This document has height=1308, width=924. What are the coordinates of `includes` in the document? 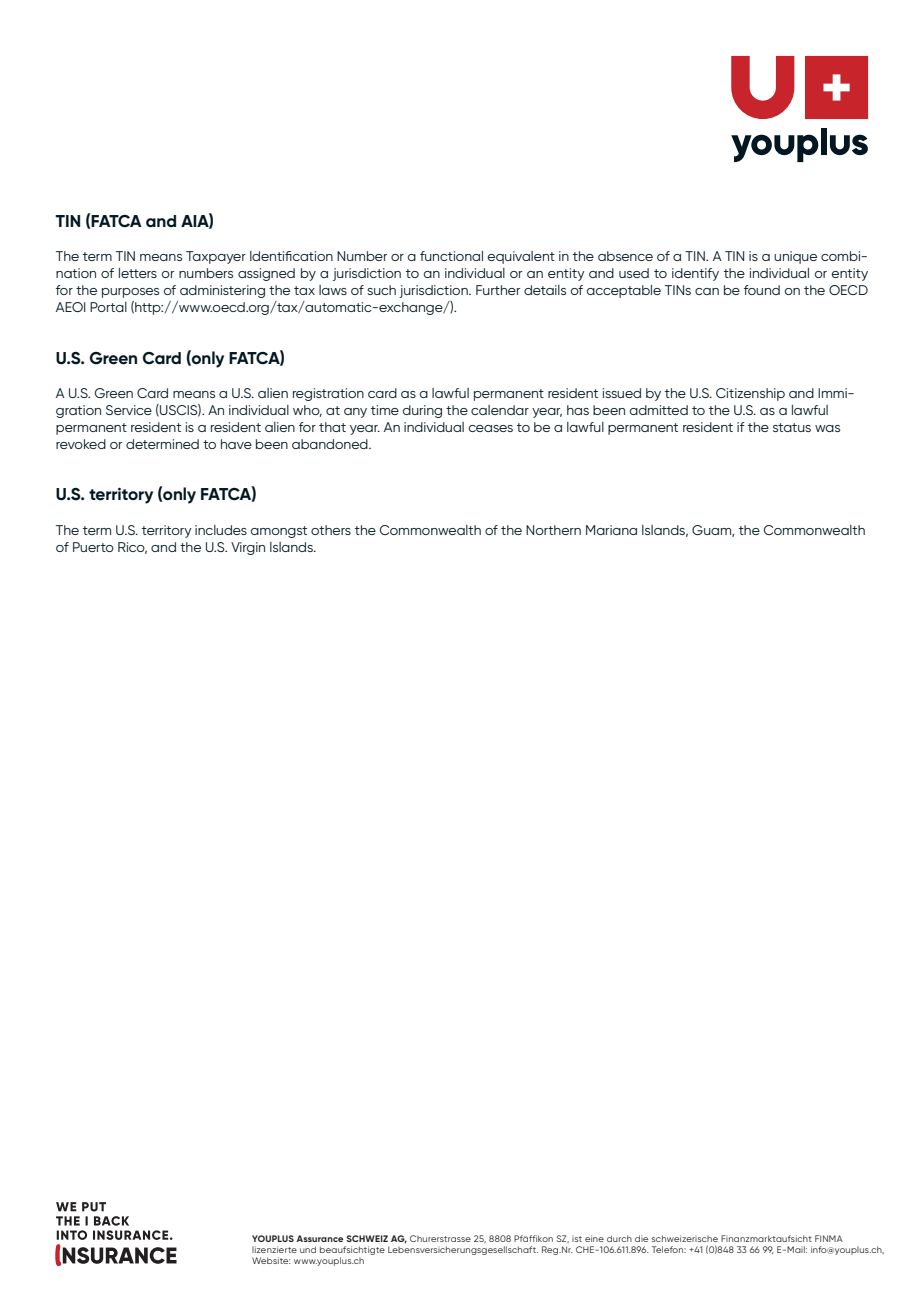 It's located at (221, 530).
